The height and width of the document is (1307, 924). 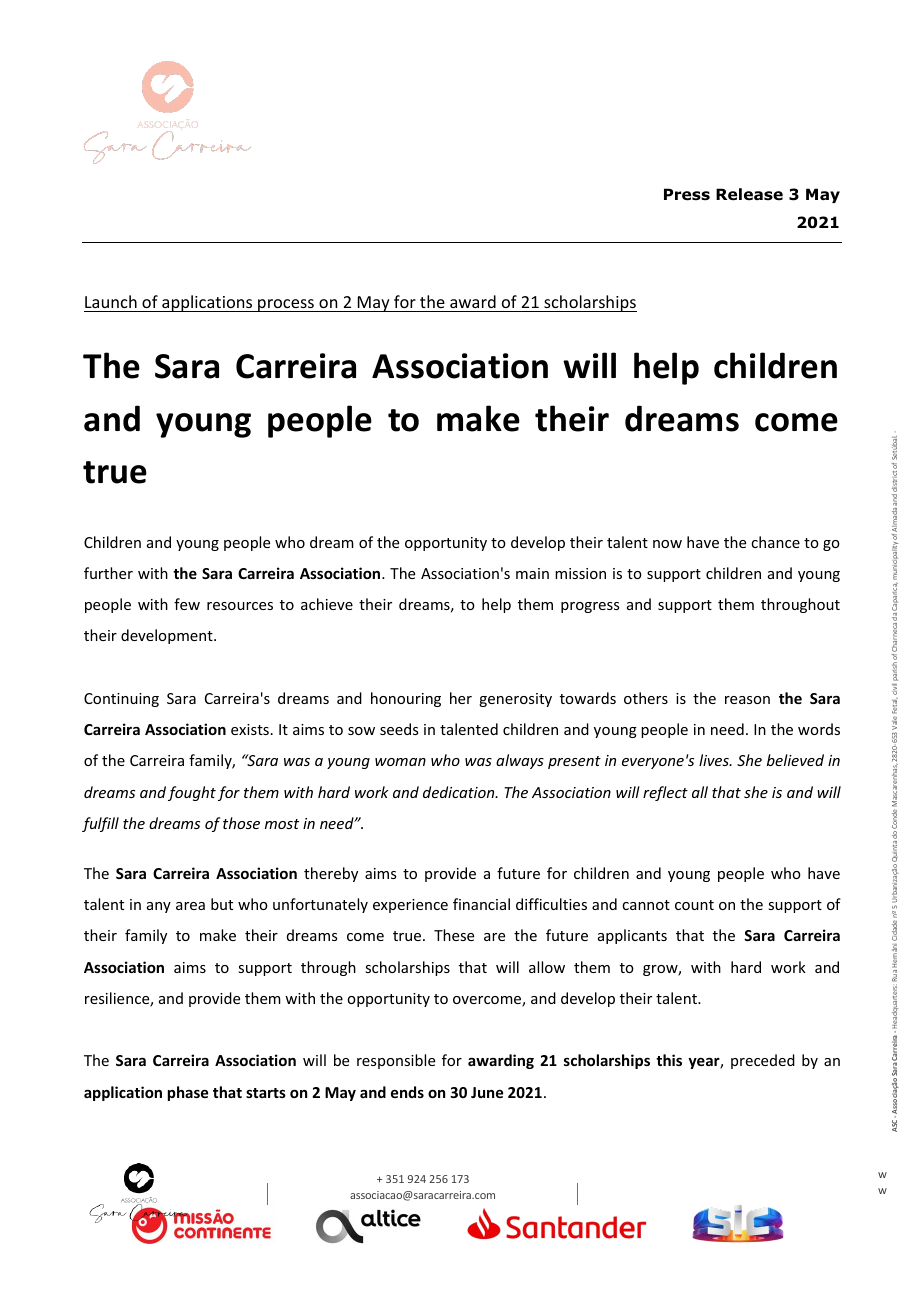 I want to click on honouring, so click(x=406, y=699).
